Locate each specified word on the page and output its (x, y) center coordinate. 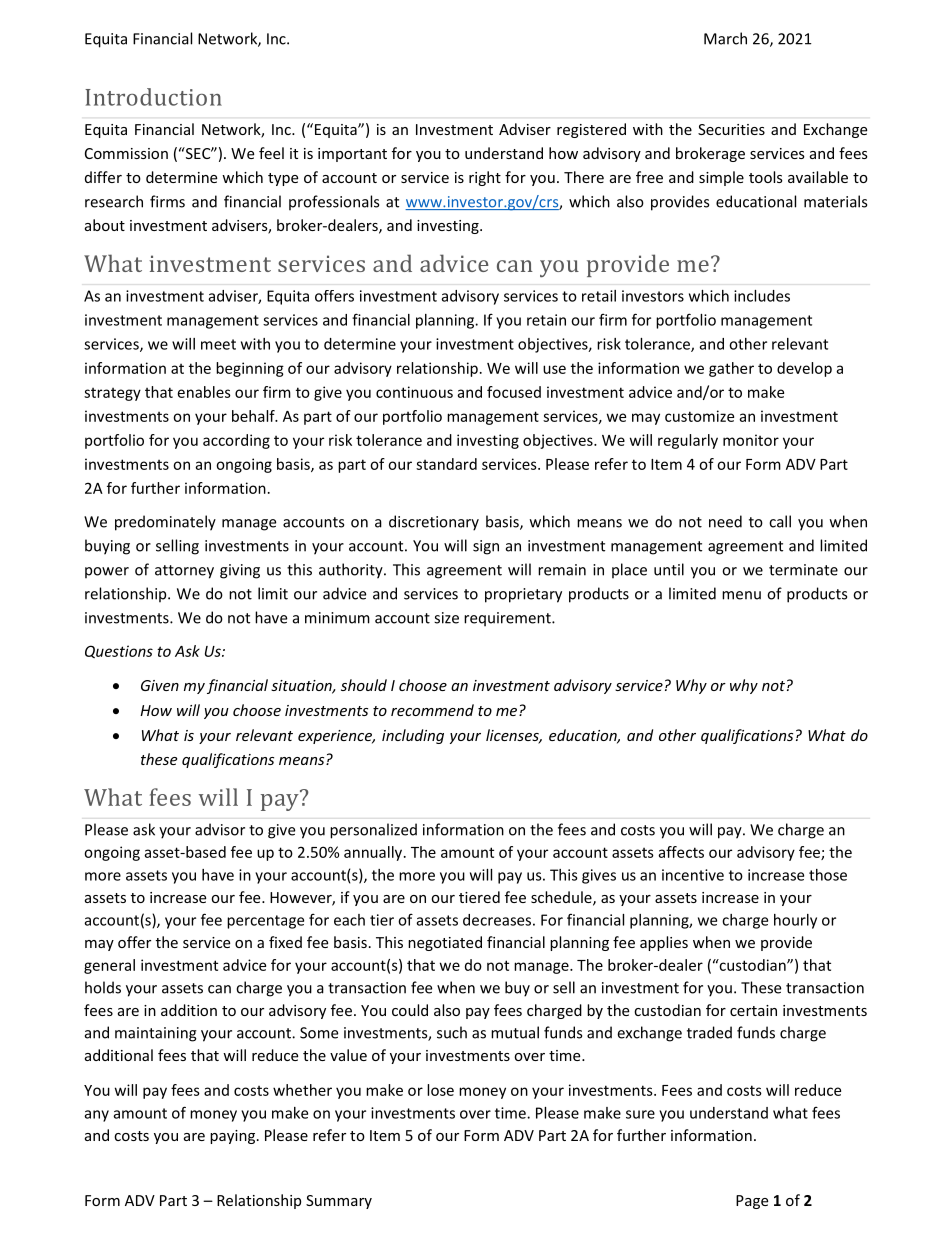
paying (234, 1137)
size (446, 618)
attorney (184, 572)
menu (741, 595)
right (485, 178)
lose (440, 1090)
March (725, 38)
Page (752, 1202)
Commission (126, 153)
